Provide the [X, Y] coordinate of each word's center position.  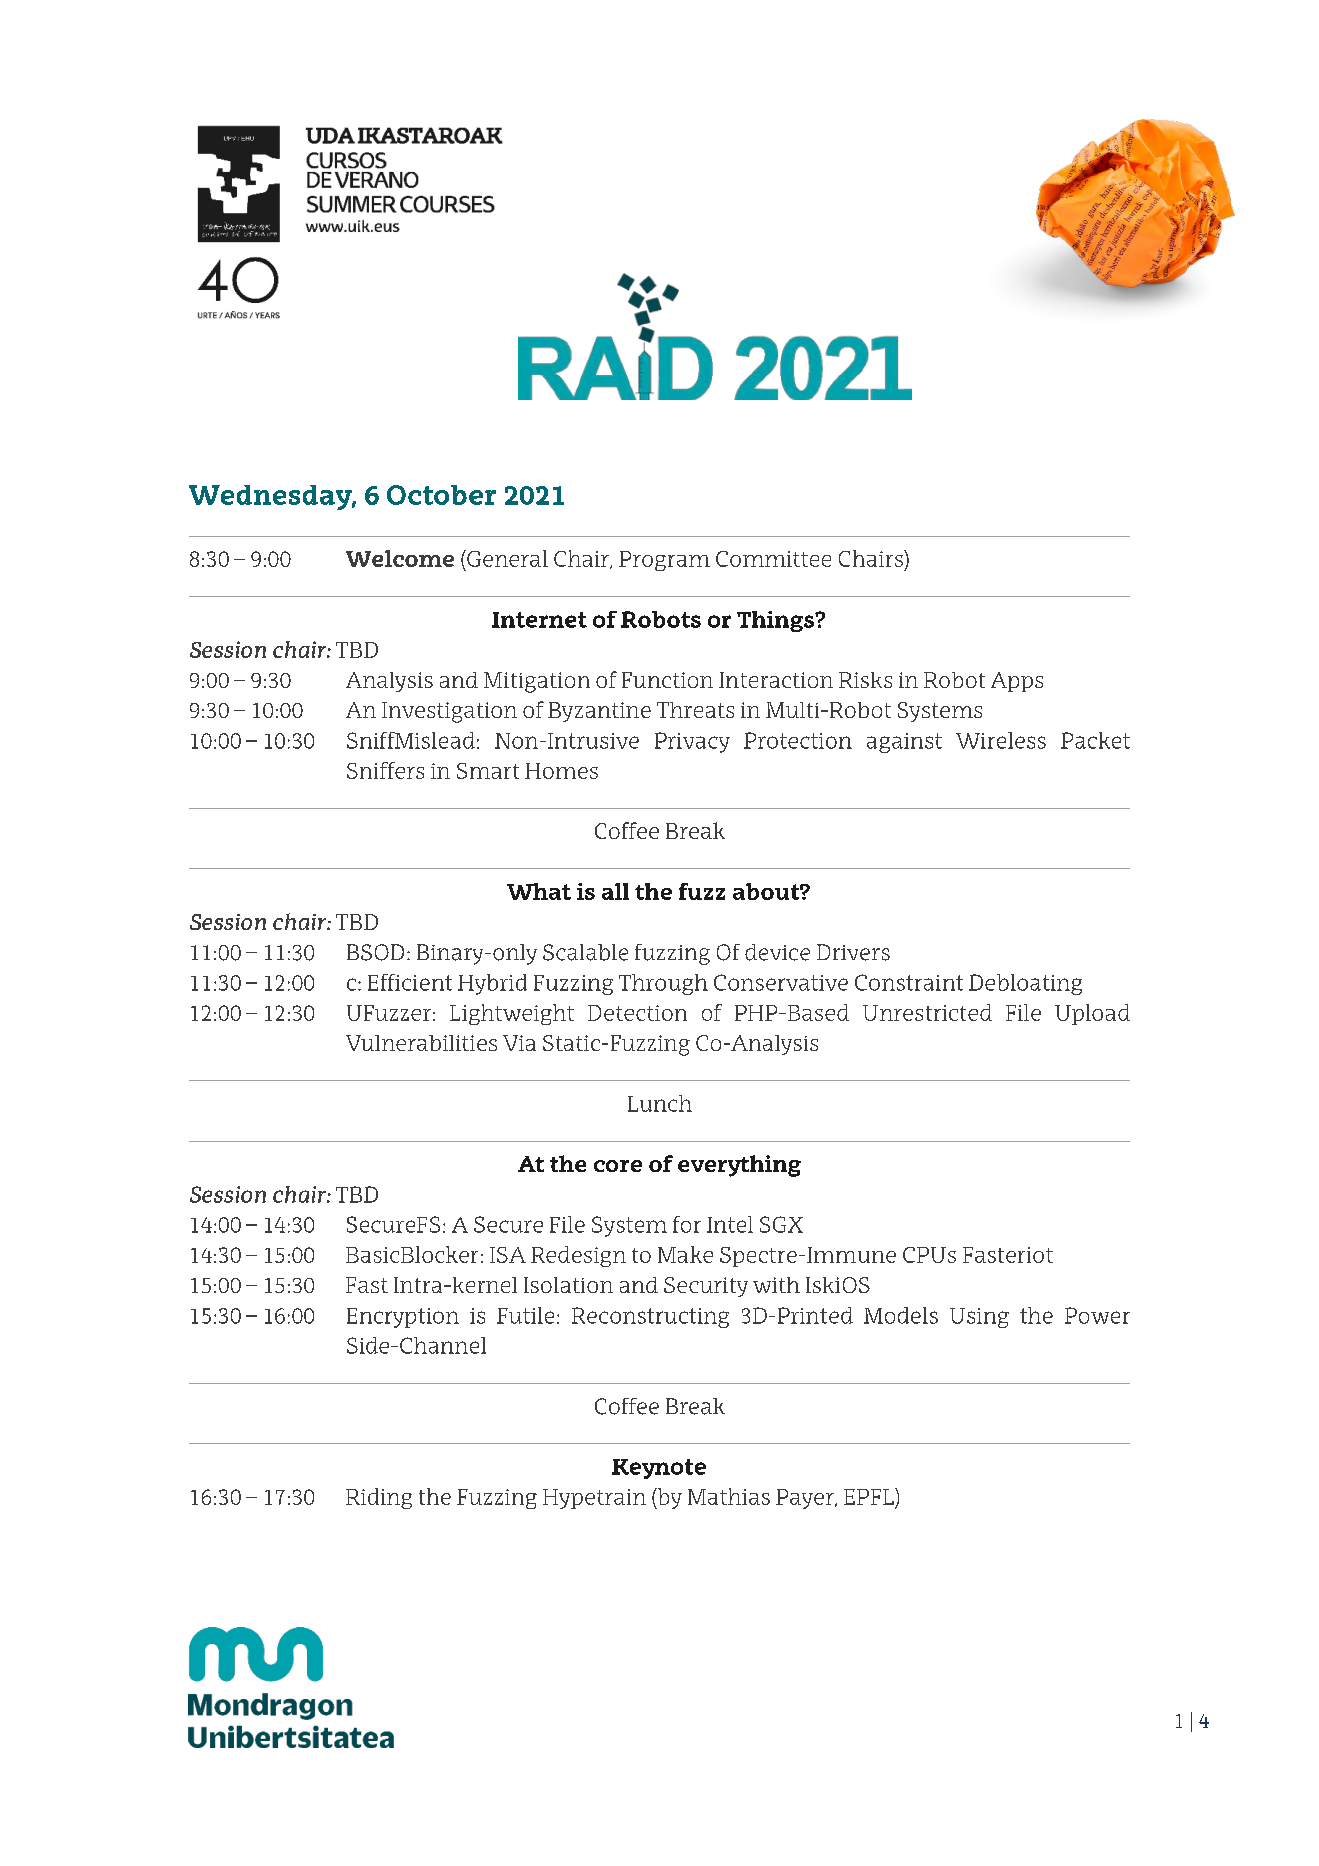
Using [979, 1318]
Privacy [692, 742]
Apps [1017, 682]
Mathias [729, 1496]
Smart [488, 771]
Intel [730, 1224]
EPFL [870, 1496]
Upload [1092, 1014]
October [441, 495]
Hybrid [492, 984]
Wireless [1001, 740]
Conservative [781, 982]
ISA [508, 1255]
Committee [773, 559]
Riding [379, 1498]
